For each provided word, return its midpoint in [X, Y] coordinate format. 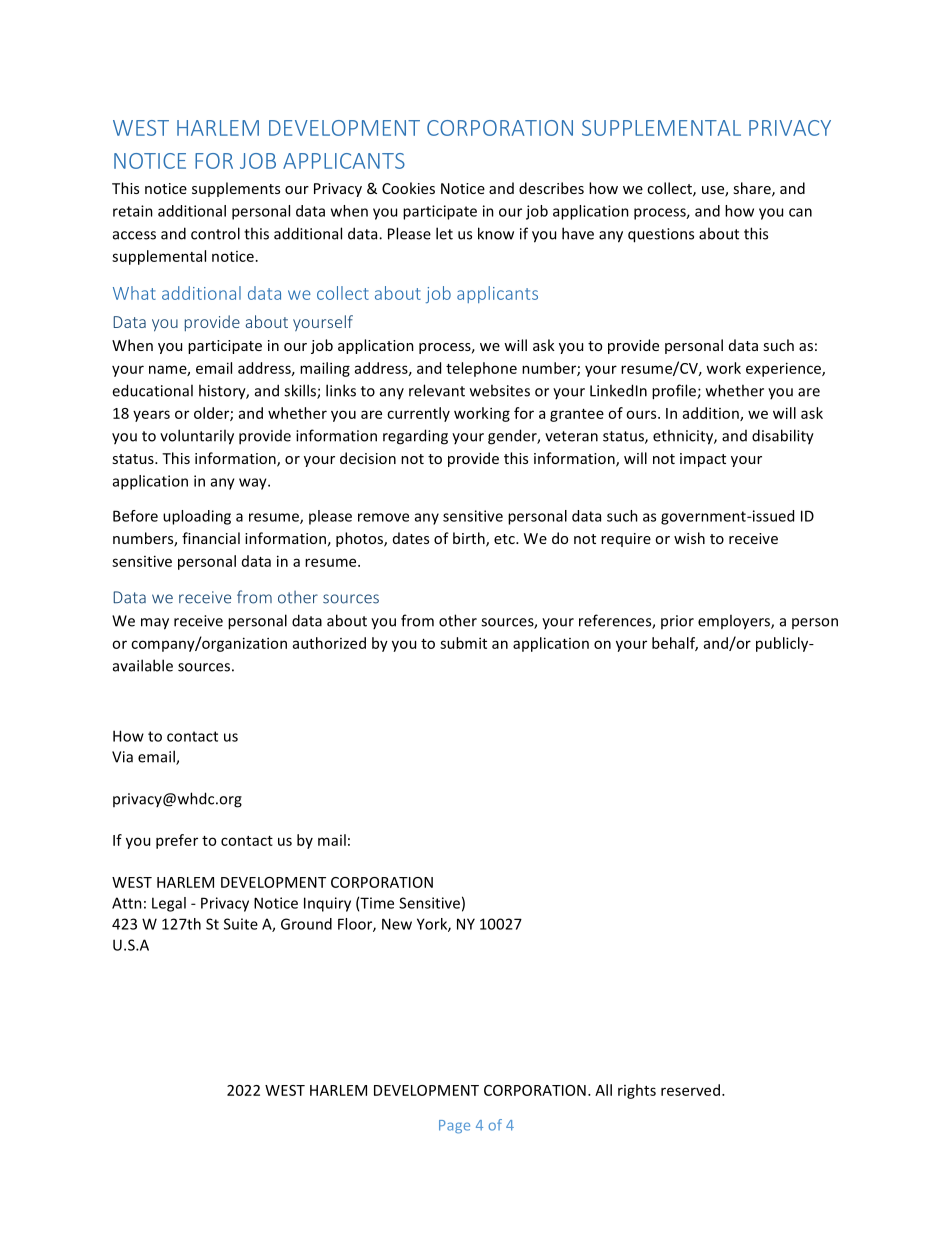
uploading [197, 517]
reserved [690, 1090]
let [444, 233]
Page [454, 1127]
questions [661, 235]
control [215, 233]
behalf [675, 644]
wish [689, 538]
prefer [177, 841]
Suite [241, 924]
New [397, 924]
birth [470, 539]
